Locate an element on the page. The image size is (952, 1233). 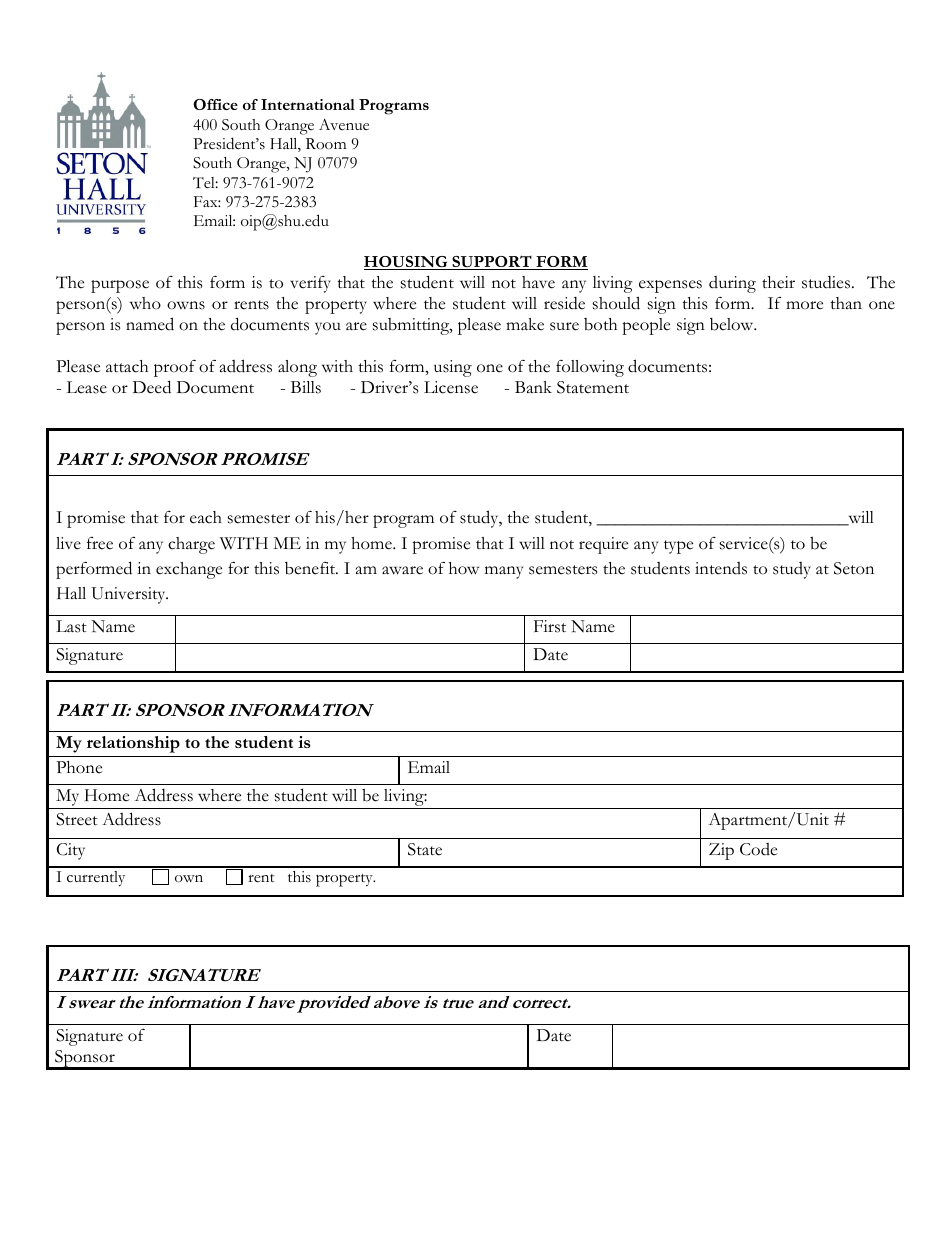
make is located at coordinates (525, 324).
